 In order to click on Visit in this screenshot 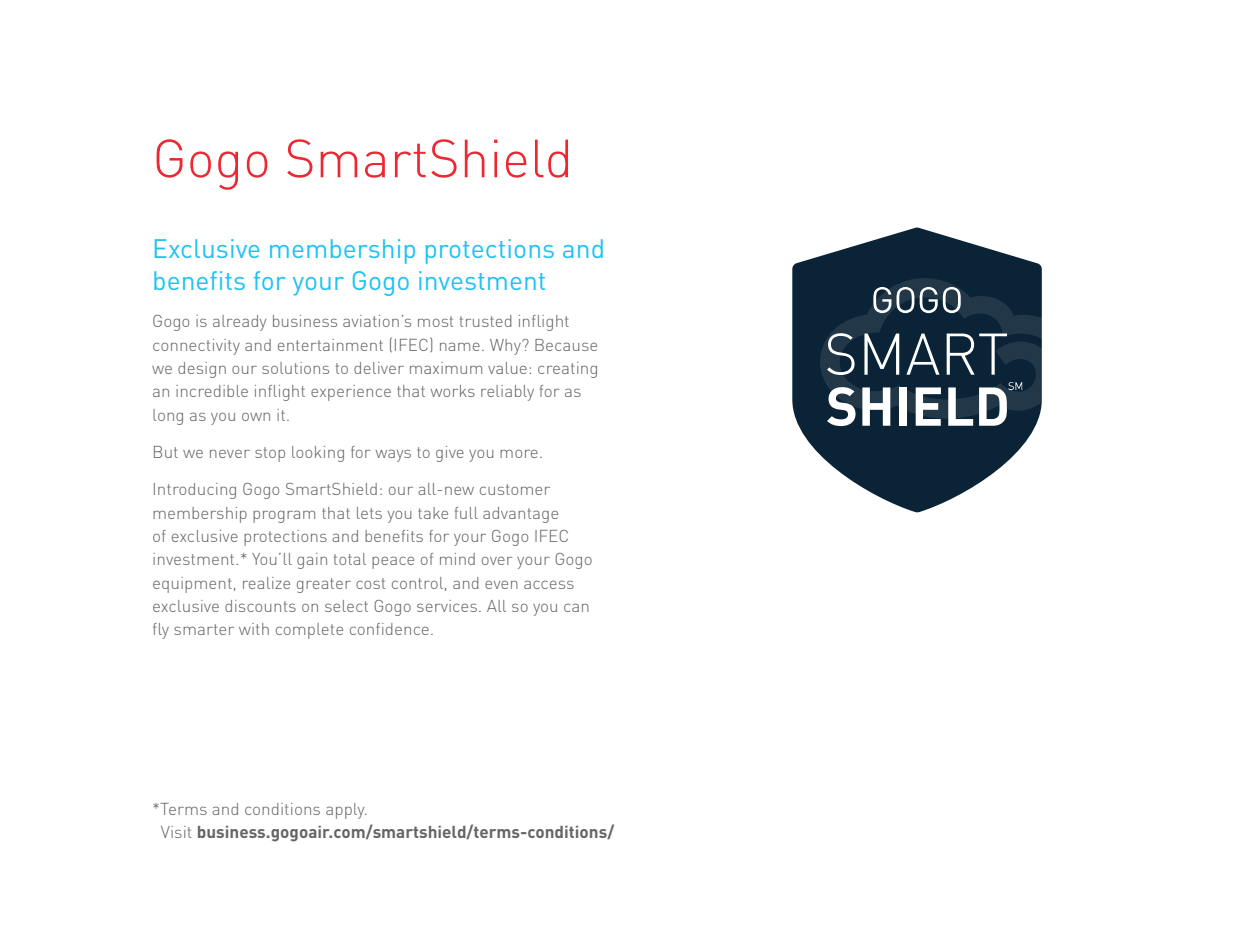, I will do `click(176, 832)`.
